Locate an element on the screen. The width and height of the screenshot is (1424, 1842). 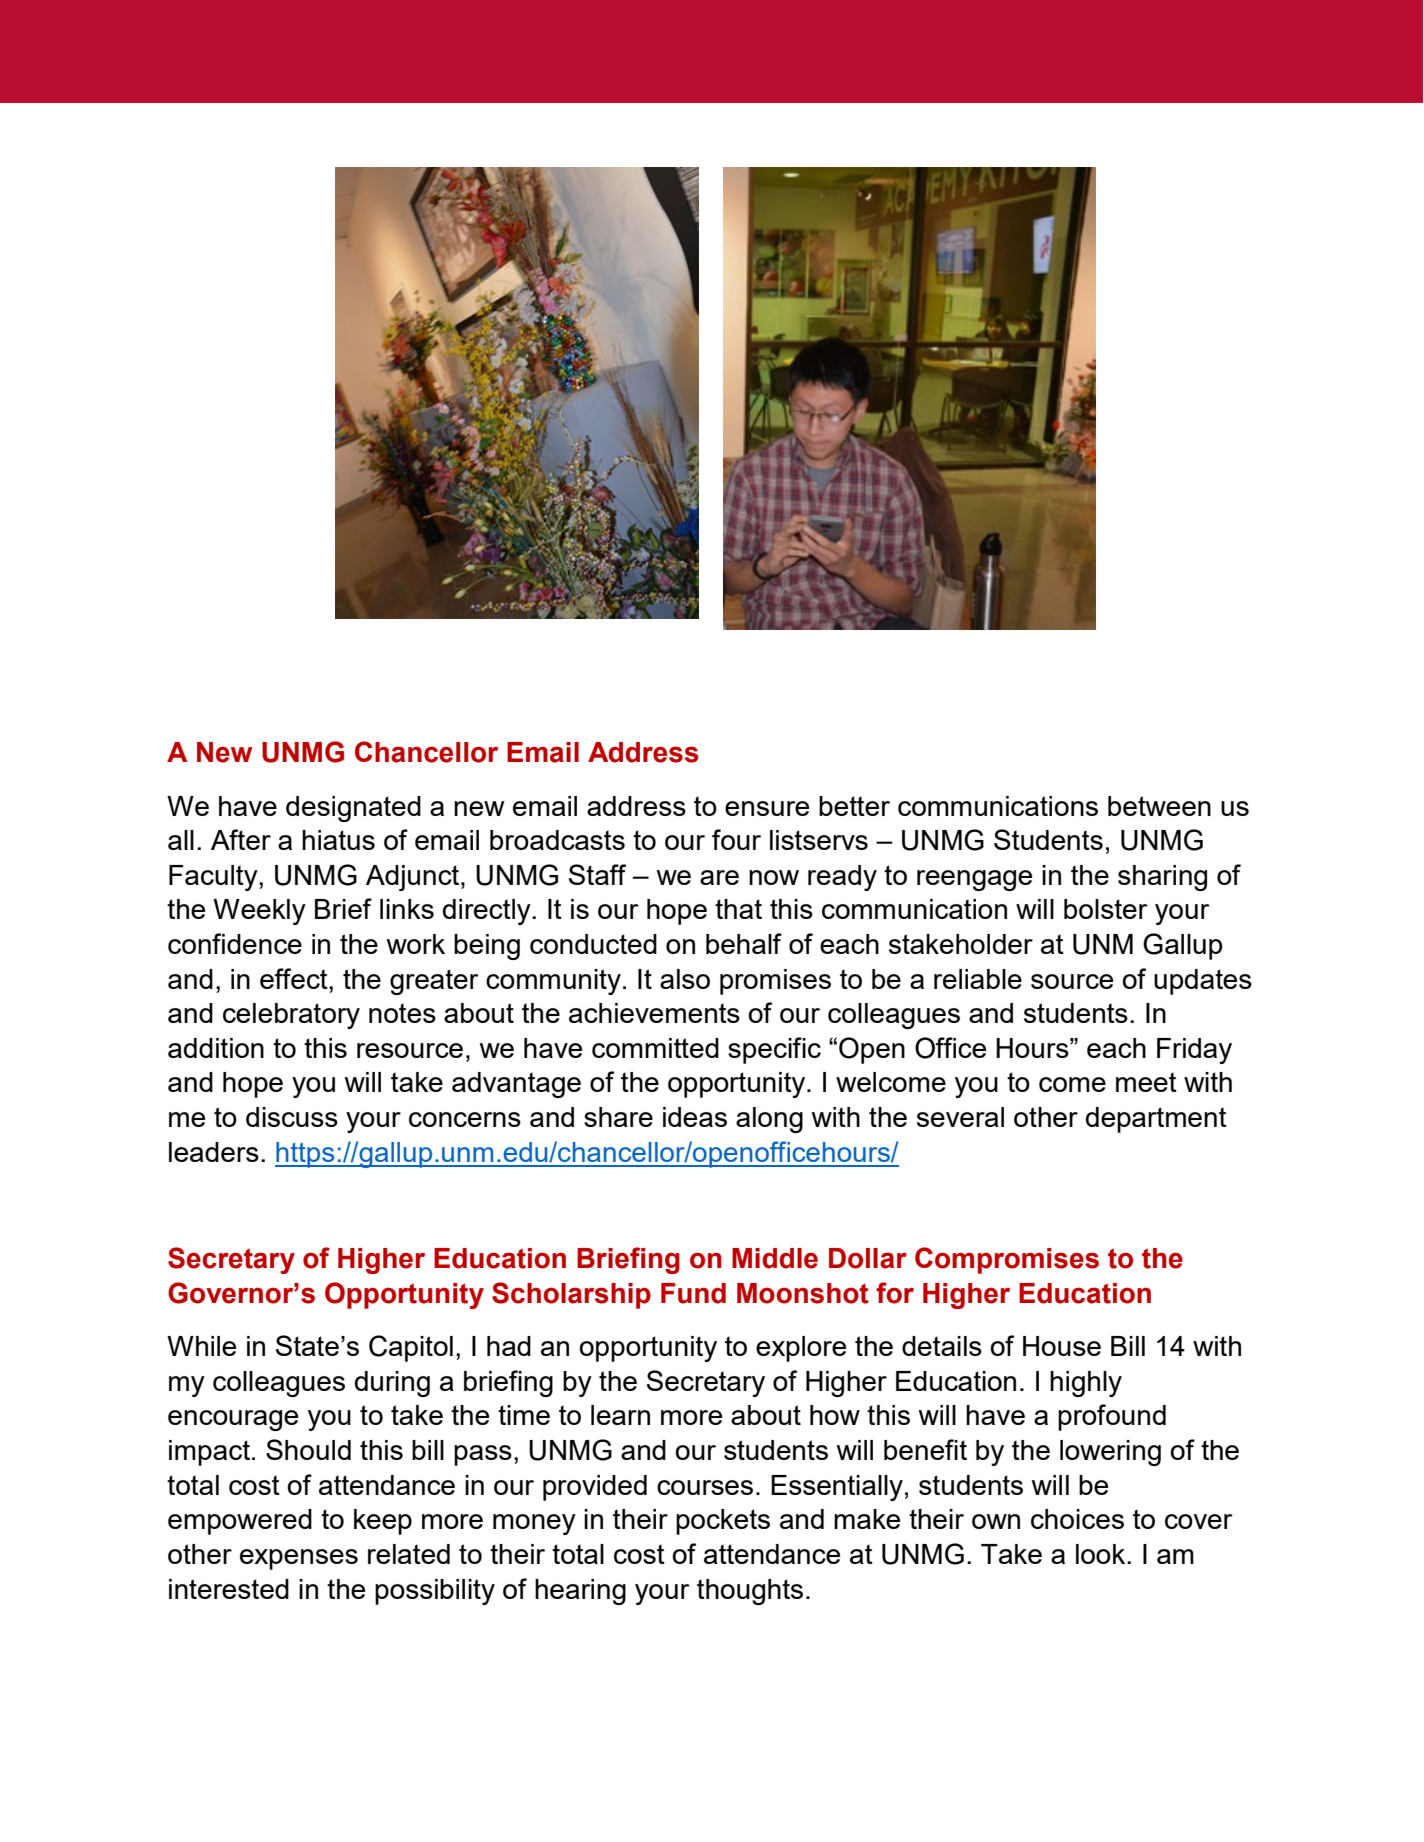
hiatus is located at coordinates (338, 840).
